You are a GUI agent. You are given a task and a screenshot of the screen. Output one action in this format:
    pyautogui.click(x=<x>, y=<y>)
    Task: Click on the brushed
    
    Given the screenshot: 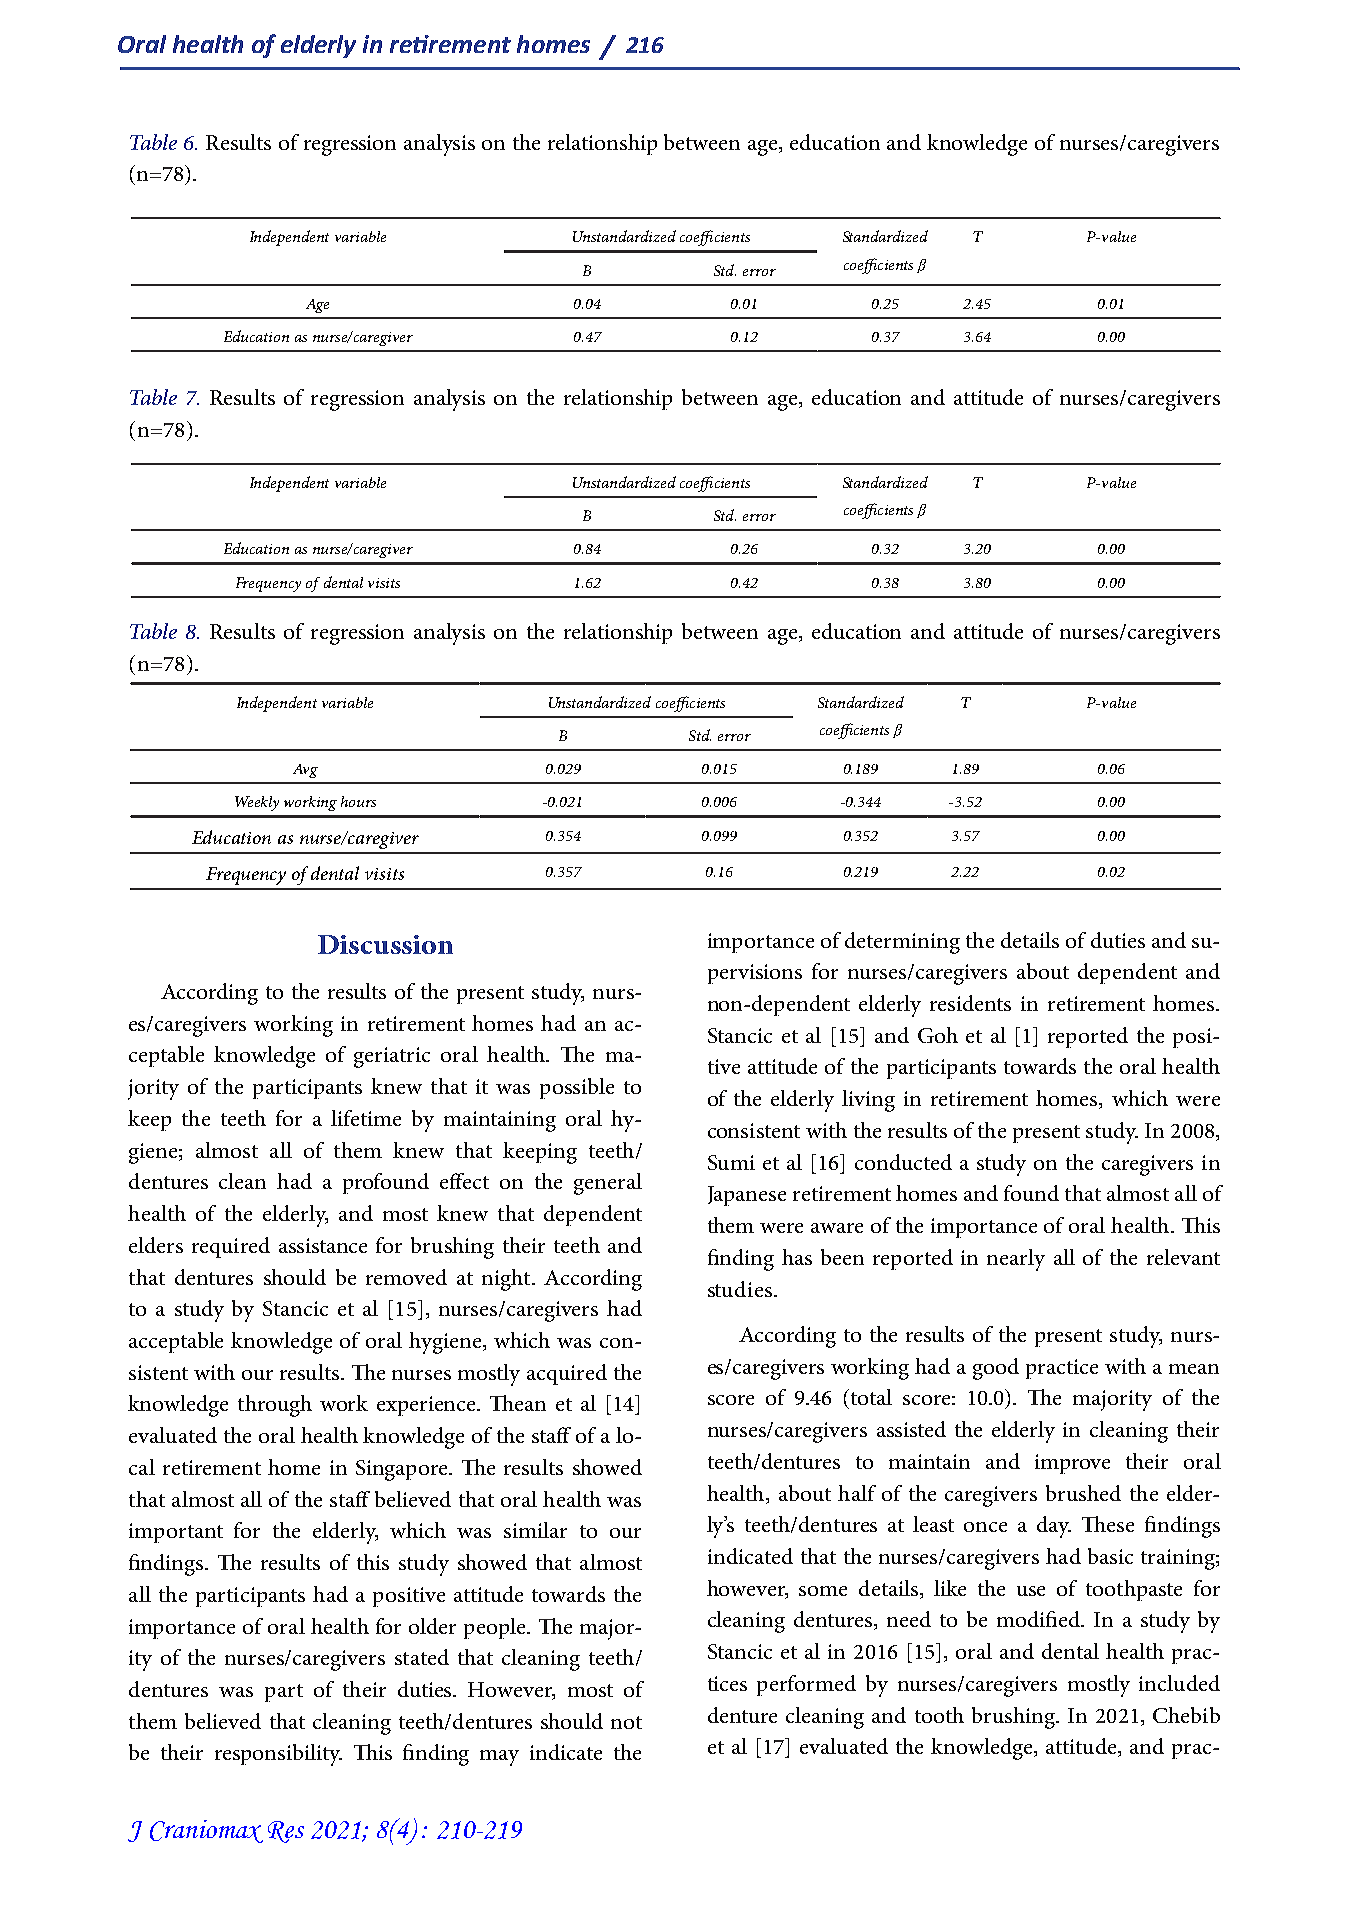 What is the action you would take?
    pyautogui.click(x=1083, y=1493)
